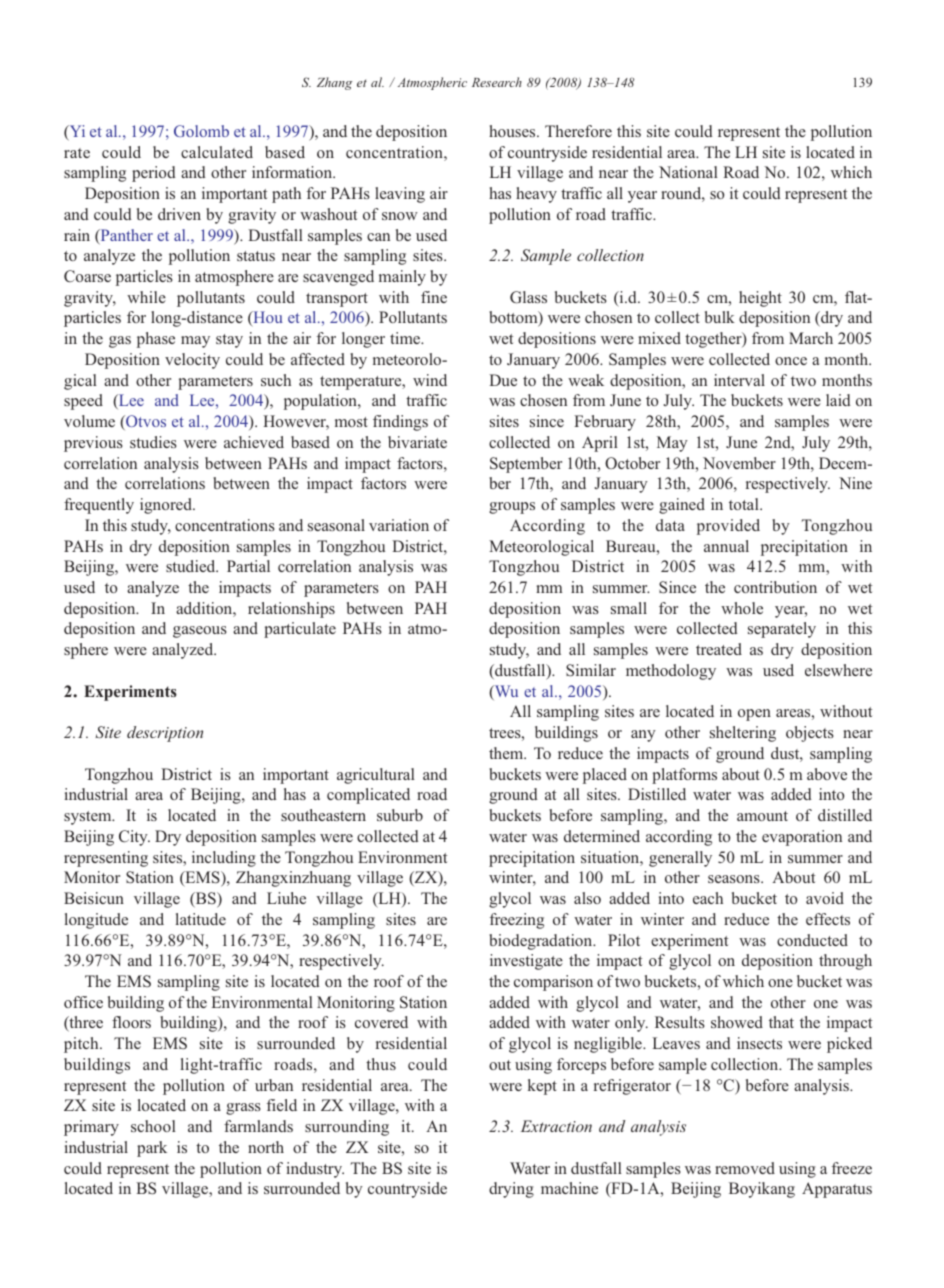 The width and height of the document is (944, 1288). What do you see at coordinates (153, 442) in the document?
I see `studies` at bounding box center [153, 442].
